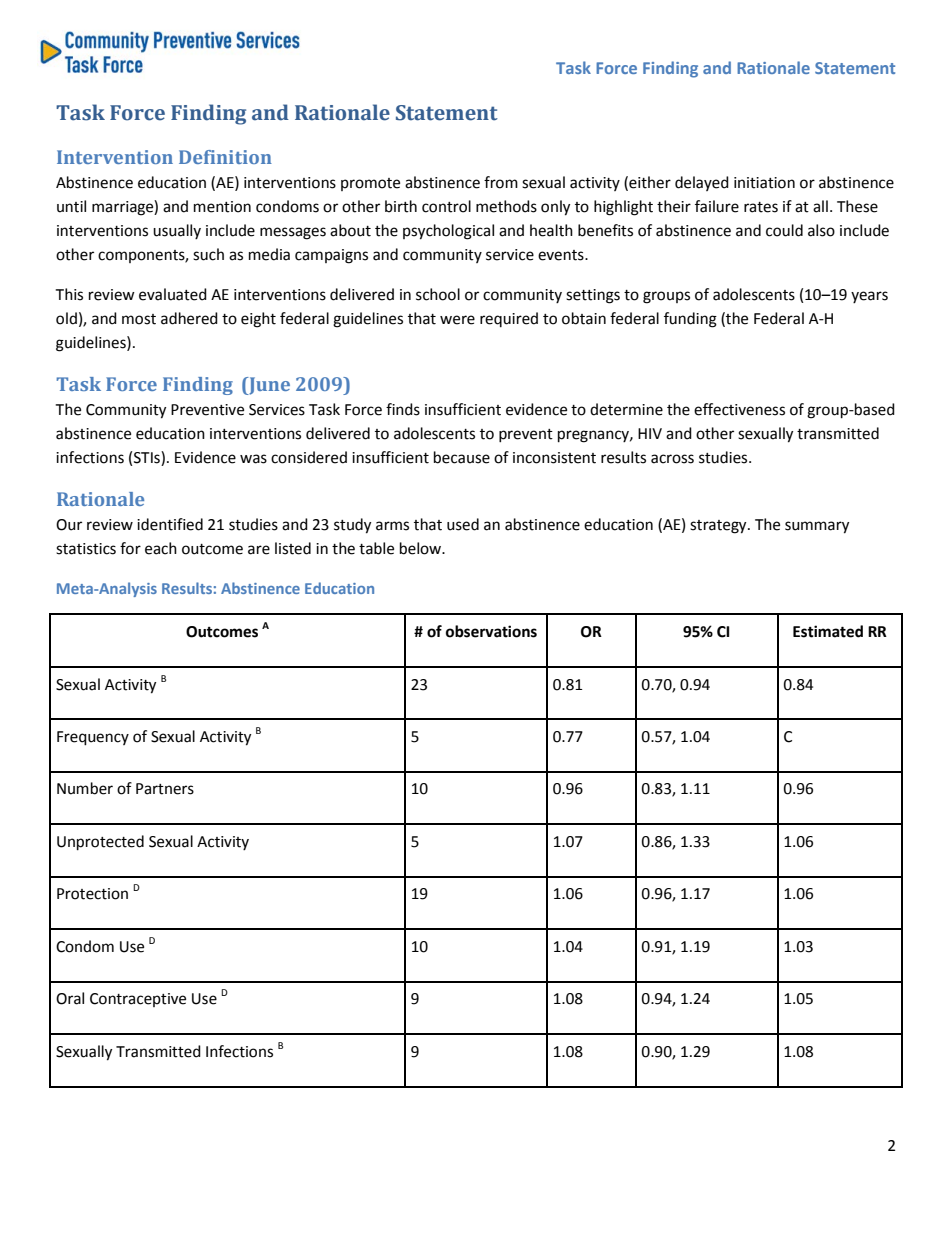 Image resolution: width=952 pixels, height=1233 pixels. I want to click on mention, so click(222, 207).
